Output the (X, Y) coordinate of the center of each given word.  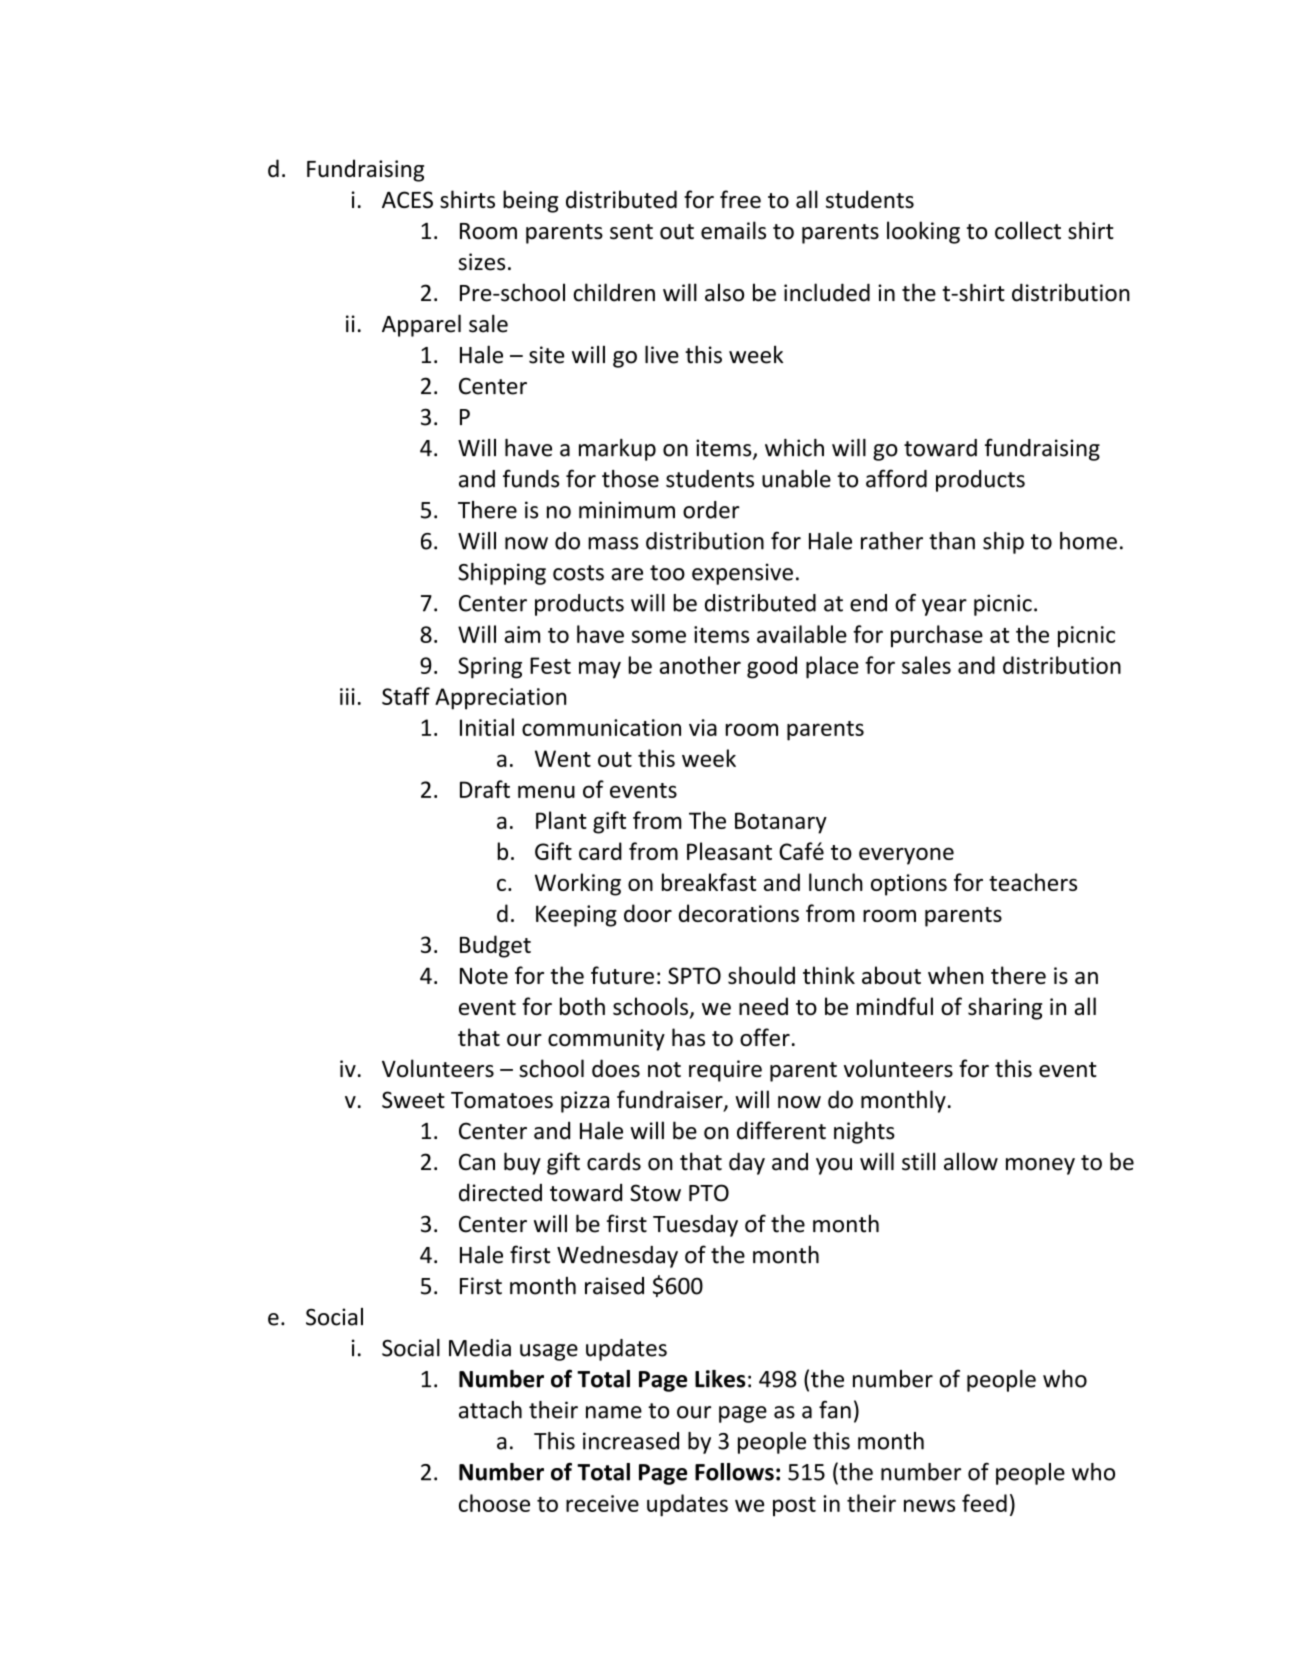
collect (1028, 230)
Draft (485, 789)
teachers (1033, 882)
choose (494, 1503)
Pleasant (729, 851)
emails (733, 230)
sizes (481, 262)
